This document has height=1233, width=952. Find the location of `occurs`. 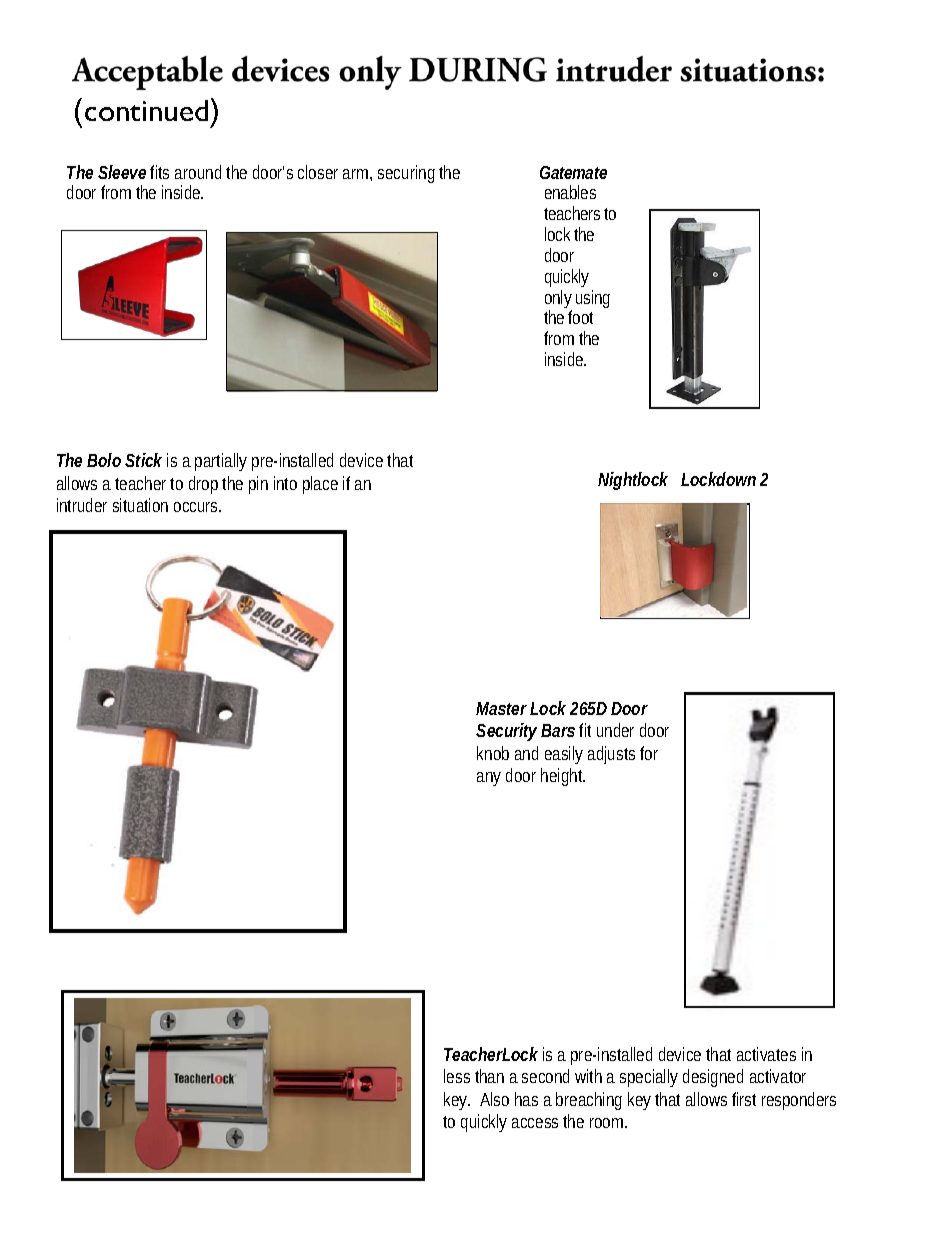

occurs is located at coordinates (197, 507).
